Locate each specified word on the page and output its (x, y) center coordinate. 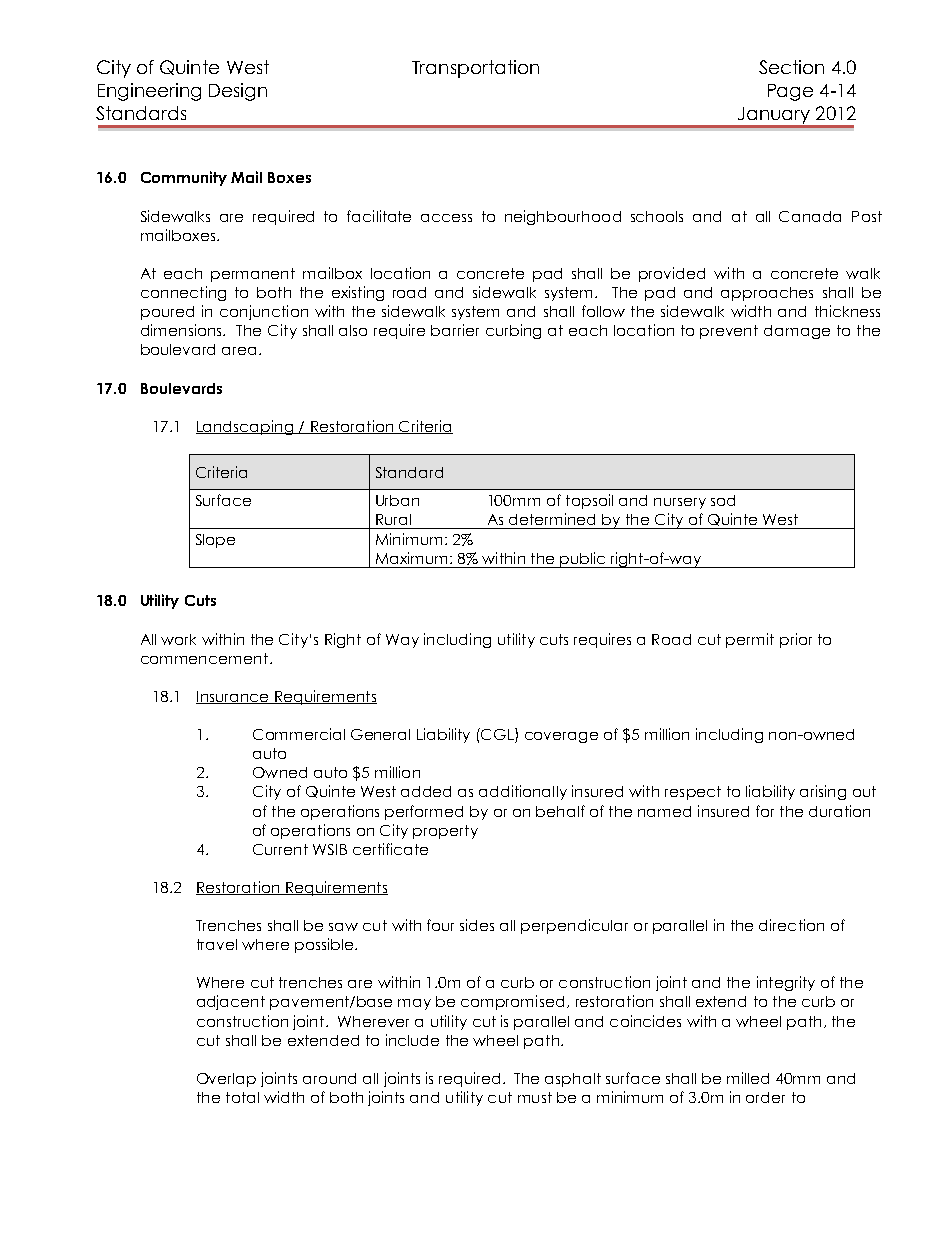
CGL (497, 735)
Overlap (226, 1080)
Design (238, 92)
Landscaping (246, 427)
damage (797, 332)
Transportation (475, 69)
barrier (455, 330)
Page (790, 92)
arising (823, 792)
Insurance (233, 697)
